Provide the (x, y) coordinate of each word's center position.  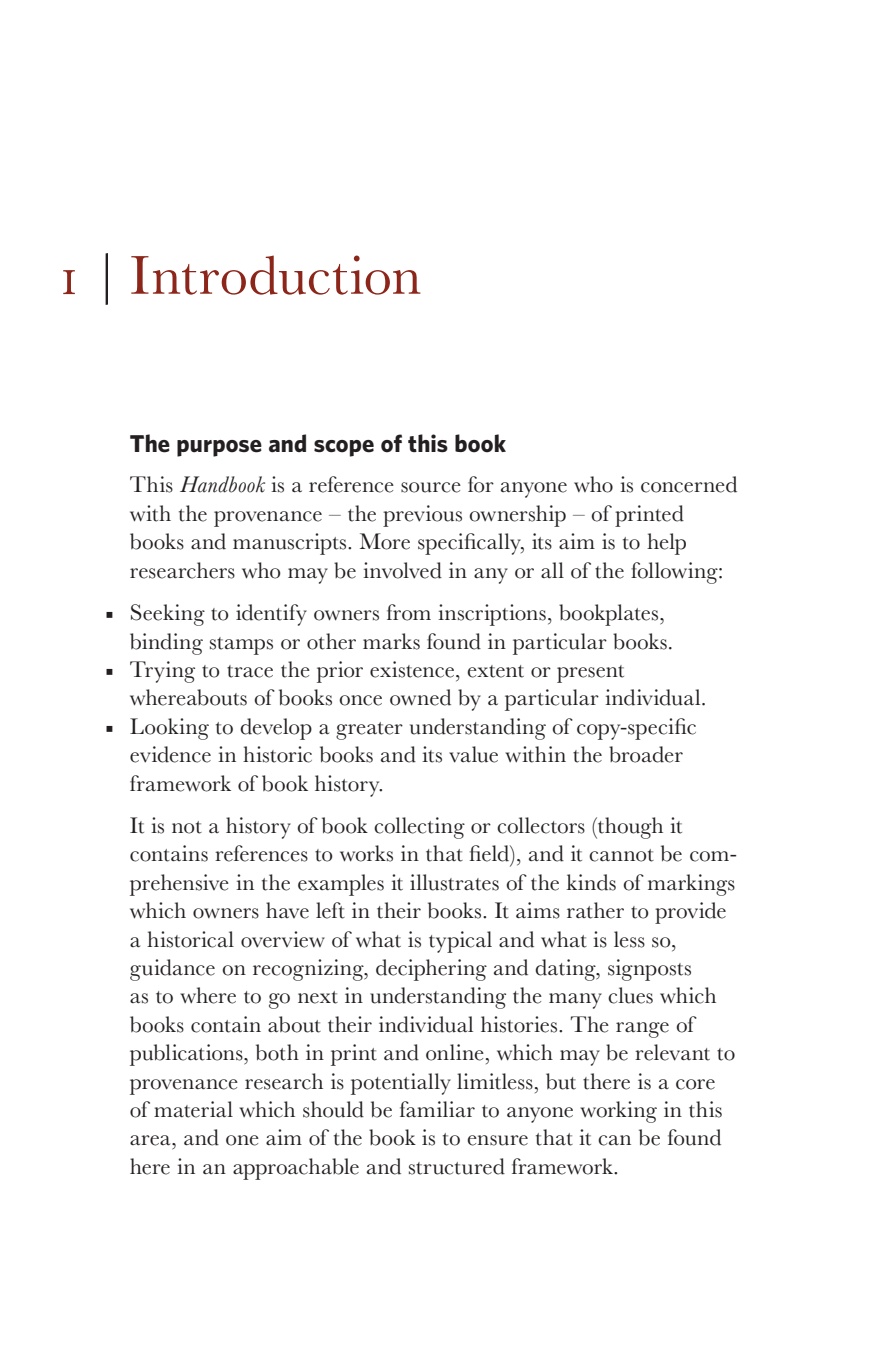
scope (344, 448)
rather (595, 910)
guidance (172, 970)
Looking (169, 729)
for (481, 484)
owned (420, 697)
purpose (219, 448)
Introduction (276, 275)
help (666, 544)
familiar (437, 1109)
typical (460, 942)
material (193, 1109)
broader (646, 754)
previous (422, 516)
